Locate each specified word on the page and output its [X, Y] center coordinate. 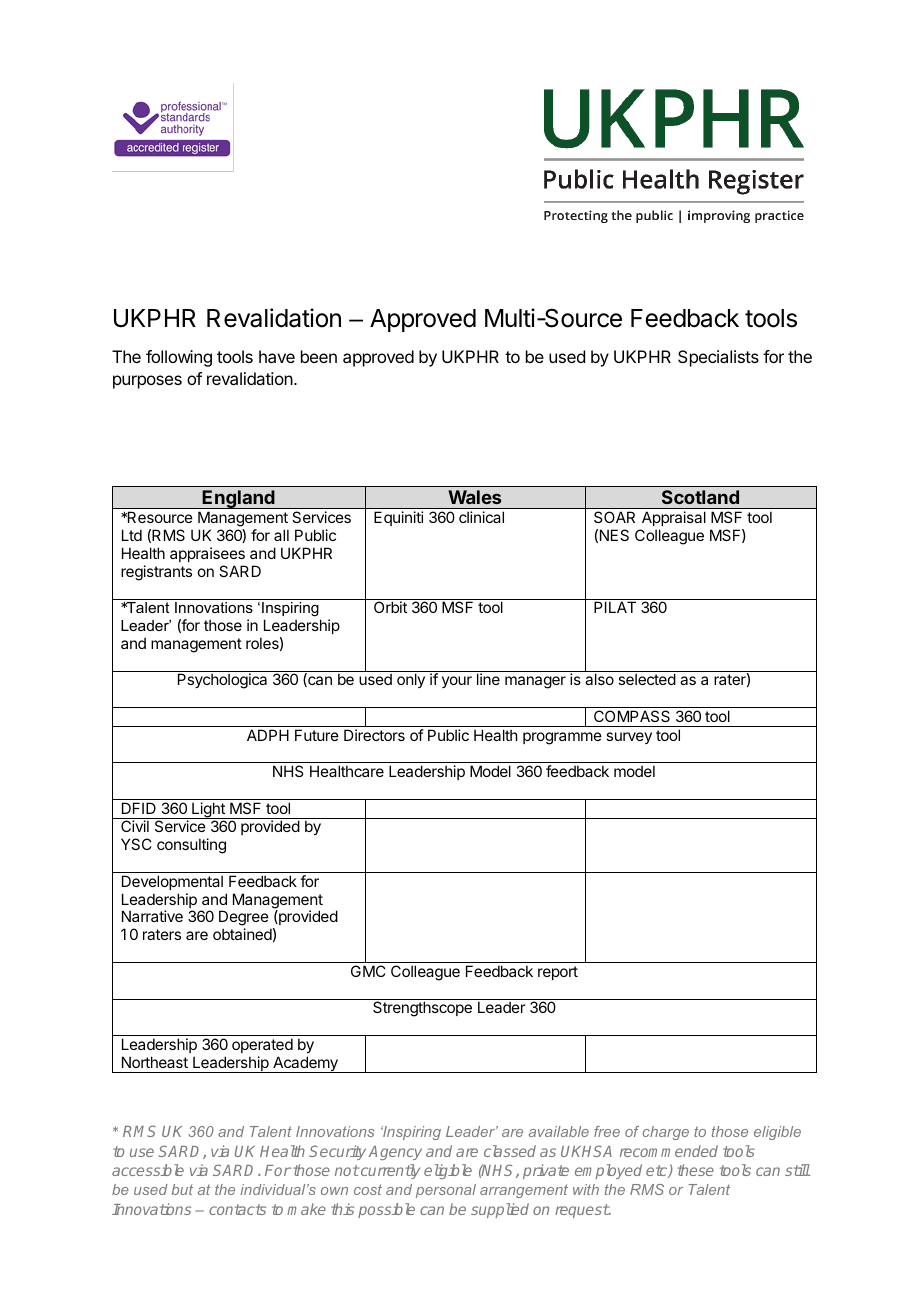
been [319, 356]
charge [666, 1133]
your [457, 682]
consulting [191, 846]
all [281, 535]
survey [629, 738]
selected [647, 679]
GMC [368, 971]
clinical [481, 517]
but [182, 1189]
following [179, 358]
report [558, 973]
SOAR [614, 517]
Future [317, 735]
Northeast [155, 1062]
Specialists [718, 358]
